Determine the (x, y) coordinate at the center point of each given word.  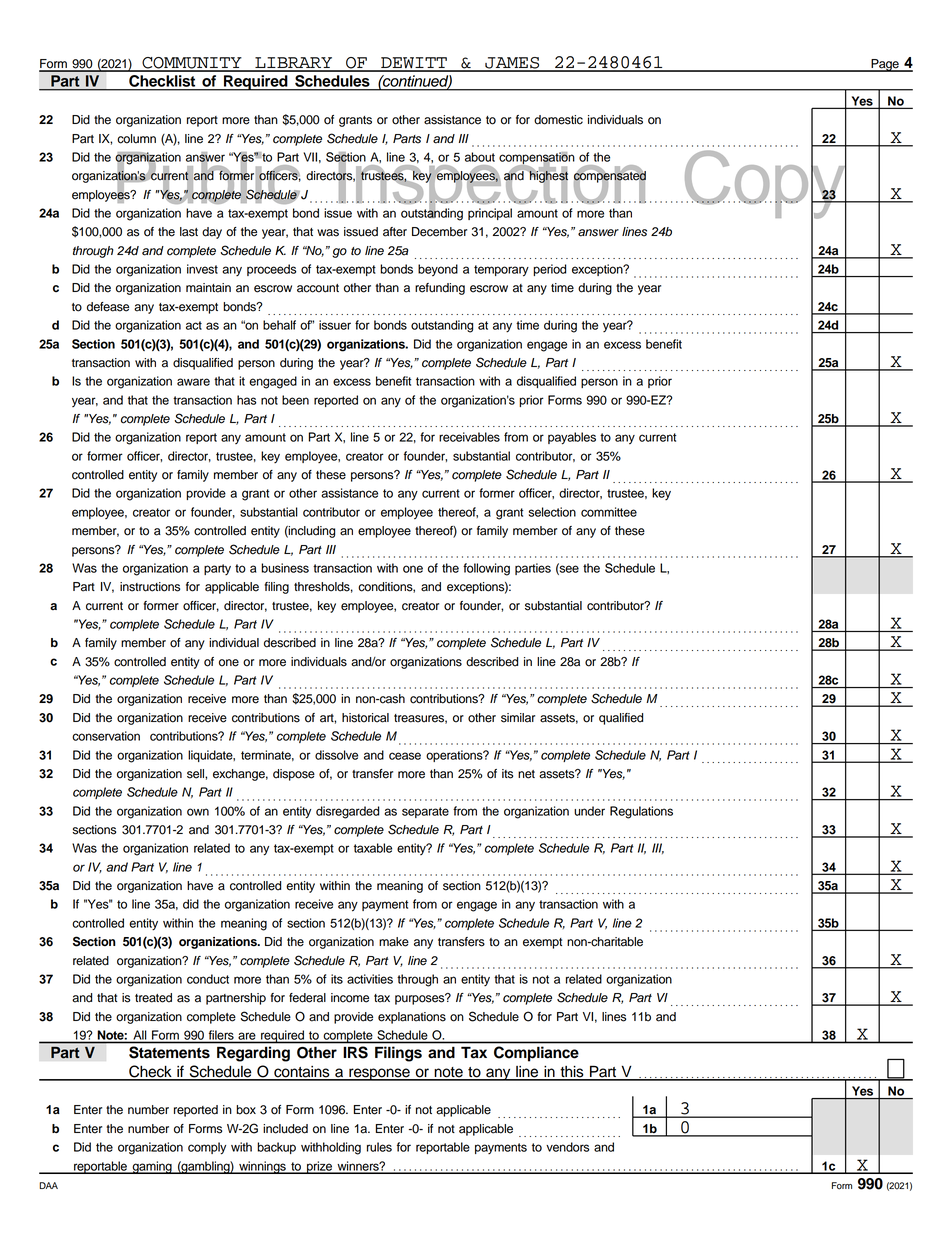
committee (609, 512)
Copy (765, 184)
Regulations (641, 812)
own (198, 812)
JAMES (512, 64)
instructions (150, 587)
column (136, 139)
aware (193, 382)
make (394, 942)
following (486, 569)
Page (885, 65)
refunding (440, 289)
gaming (152, 1167)
